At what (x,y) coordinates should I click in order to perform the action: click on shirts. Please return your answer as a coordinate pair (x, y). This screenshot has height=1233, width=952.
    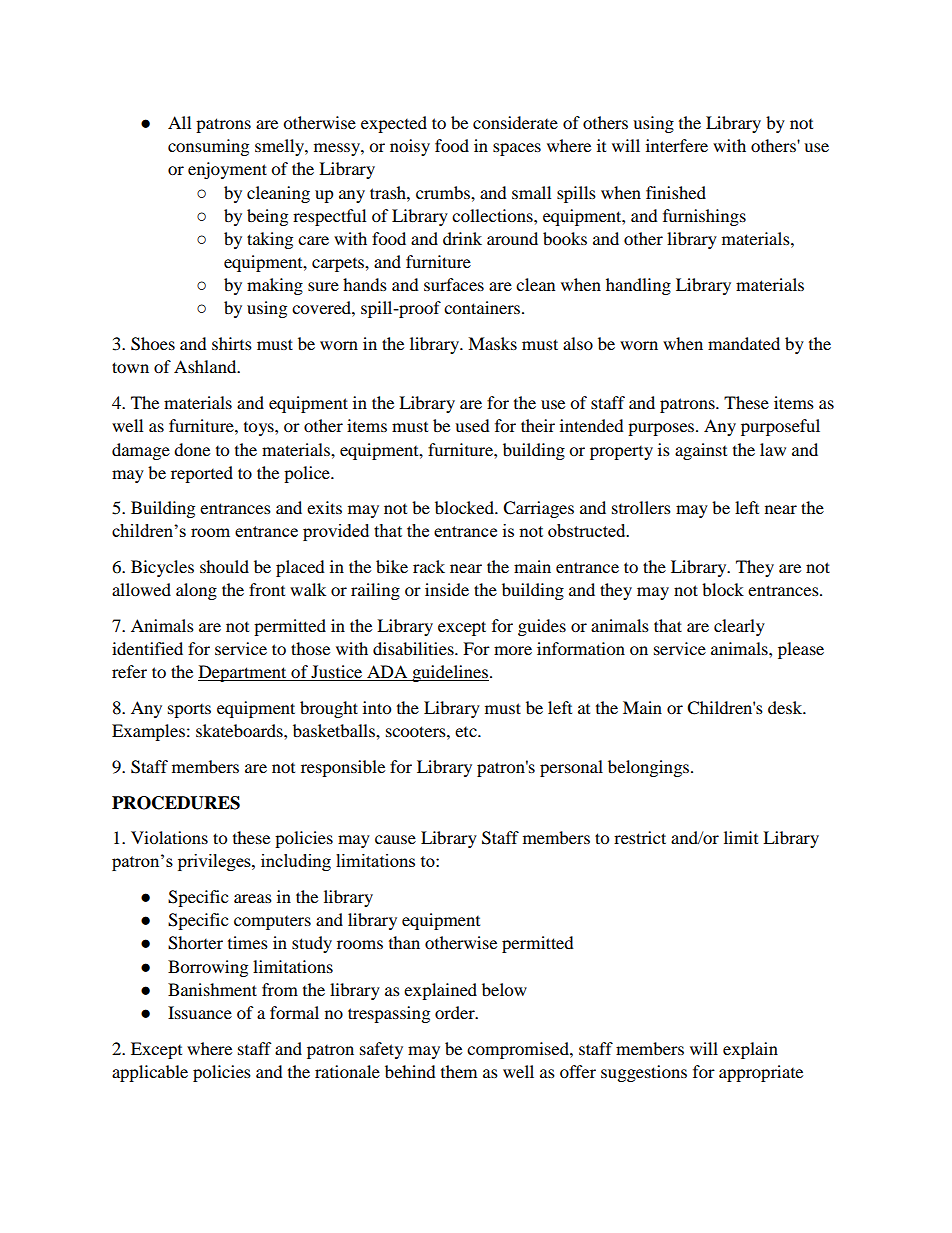
    Looking at the image, I should click on (232, 343).
